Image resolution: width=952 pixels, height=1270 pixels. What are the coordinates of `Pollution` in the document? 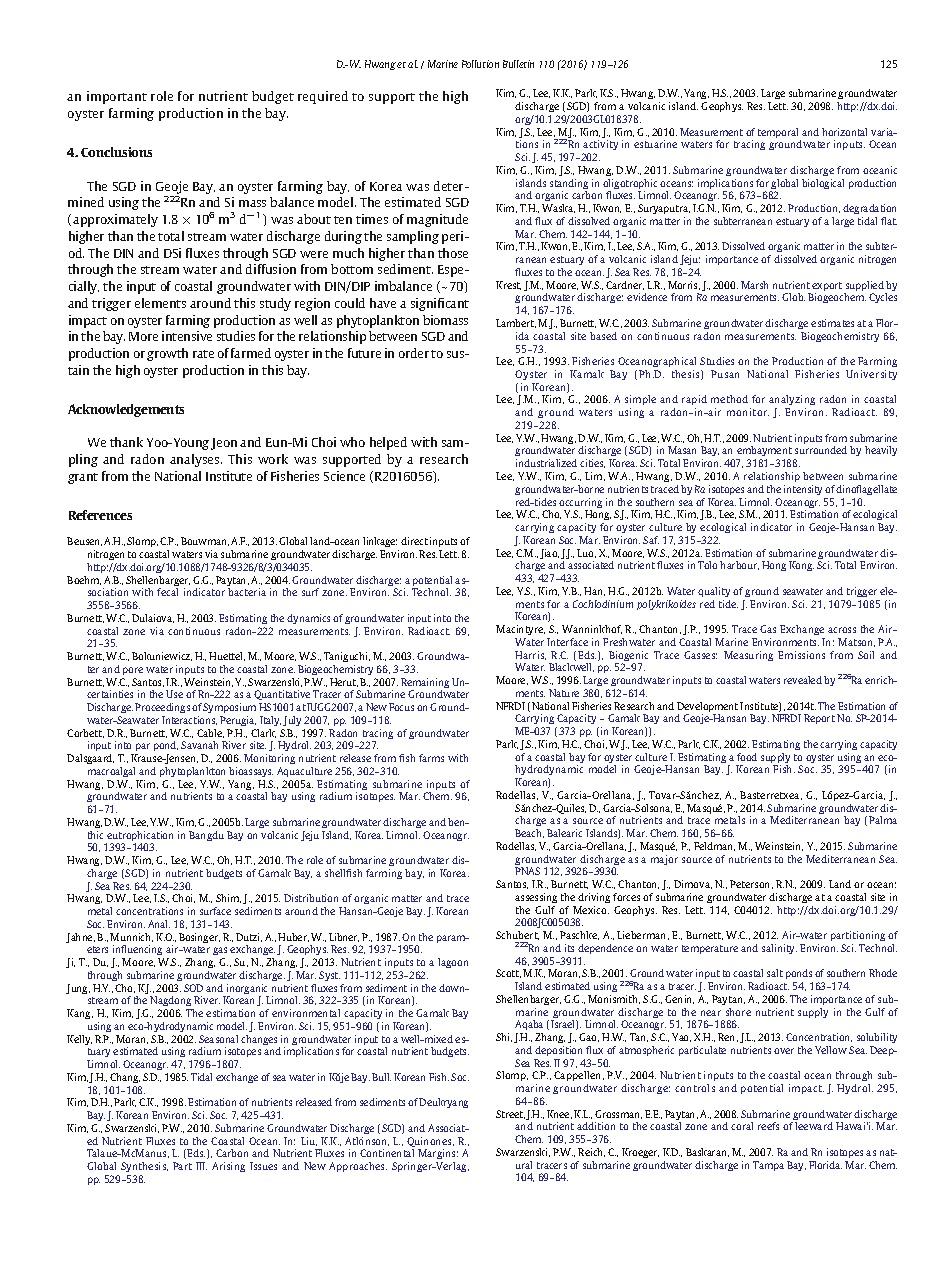 It's located at (480, 64).
